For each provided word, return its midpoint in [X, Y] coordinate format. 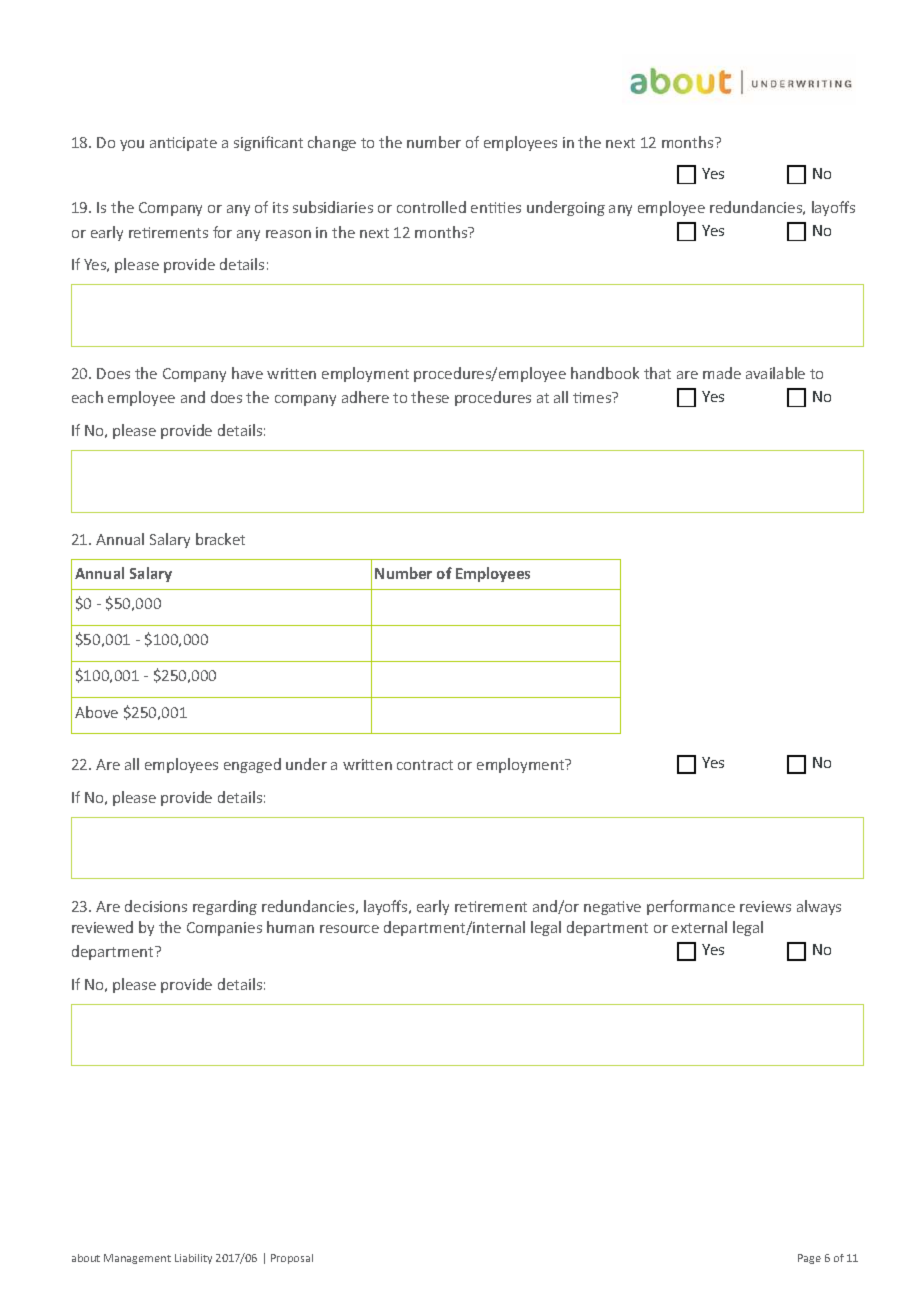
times [593, 397]
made [722, 373]
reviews [765, 906]
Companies [224, 929]
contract [425, 765]
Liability [193, 1259]
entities [496, 207]
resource [349, 929]
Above [96, 712]
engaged [252, 765]
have [247, 373]
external [699, 927]
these [430, 397]
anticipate [183, 144]
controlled [431, 207]
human [290, 927]
